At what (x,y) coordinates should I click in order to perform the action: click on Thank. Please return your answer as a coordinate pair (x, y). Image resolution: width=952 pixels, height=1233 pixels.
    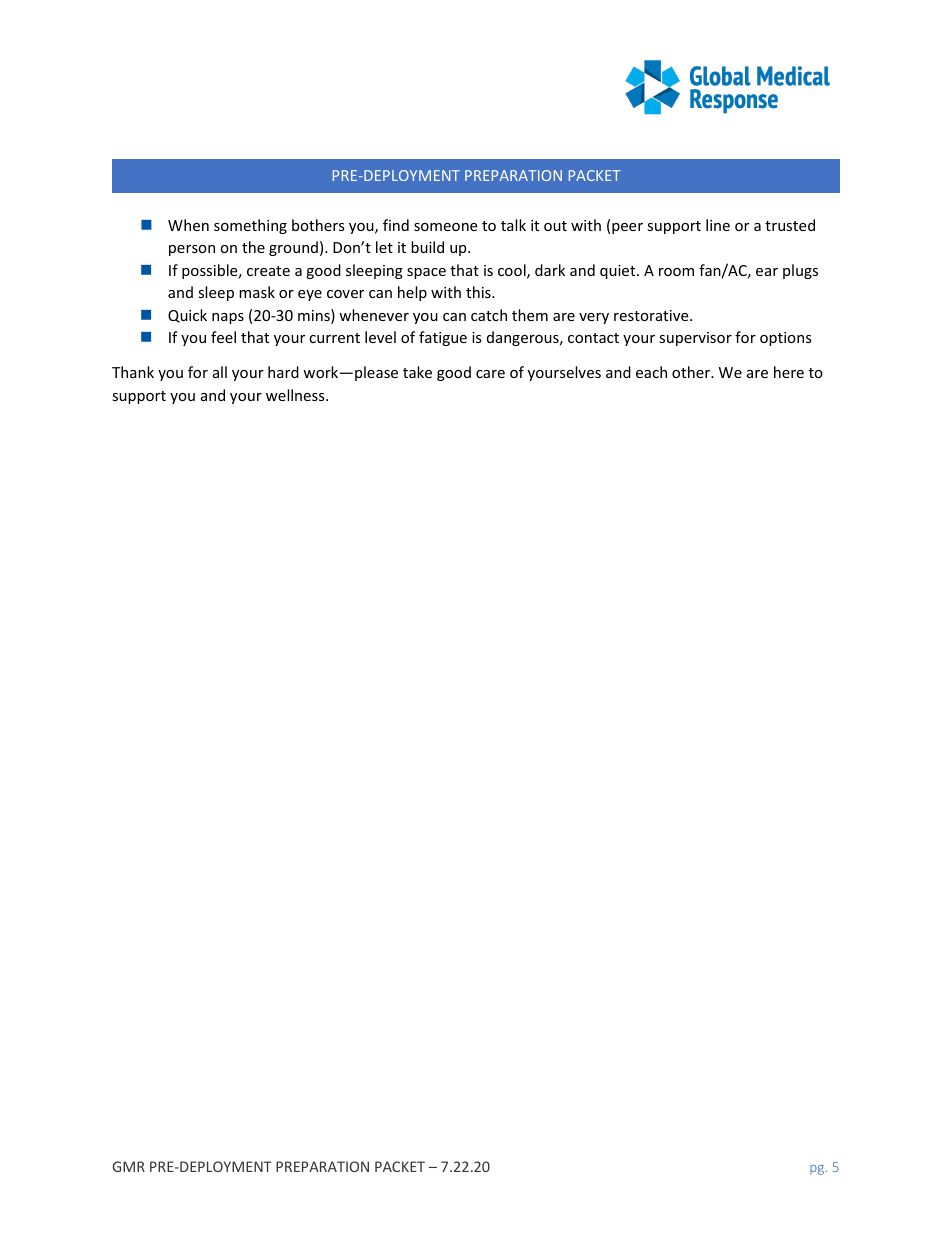
    Looking at the image, I should click on (133, 372).
